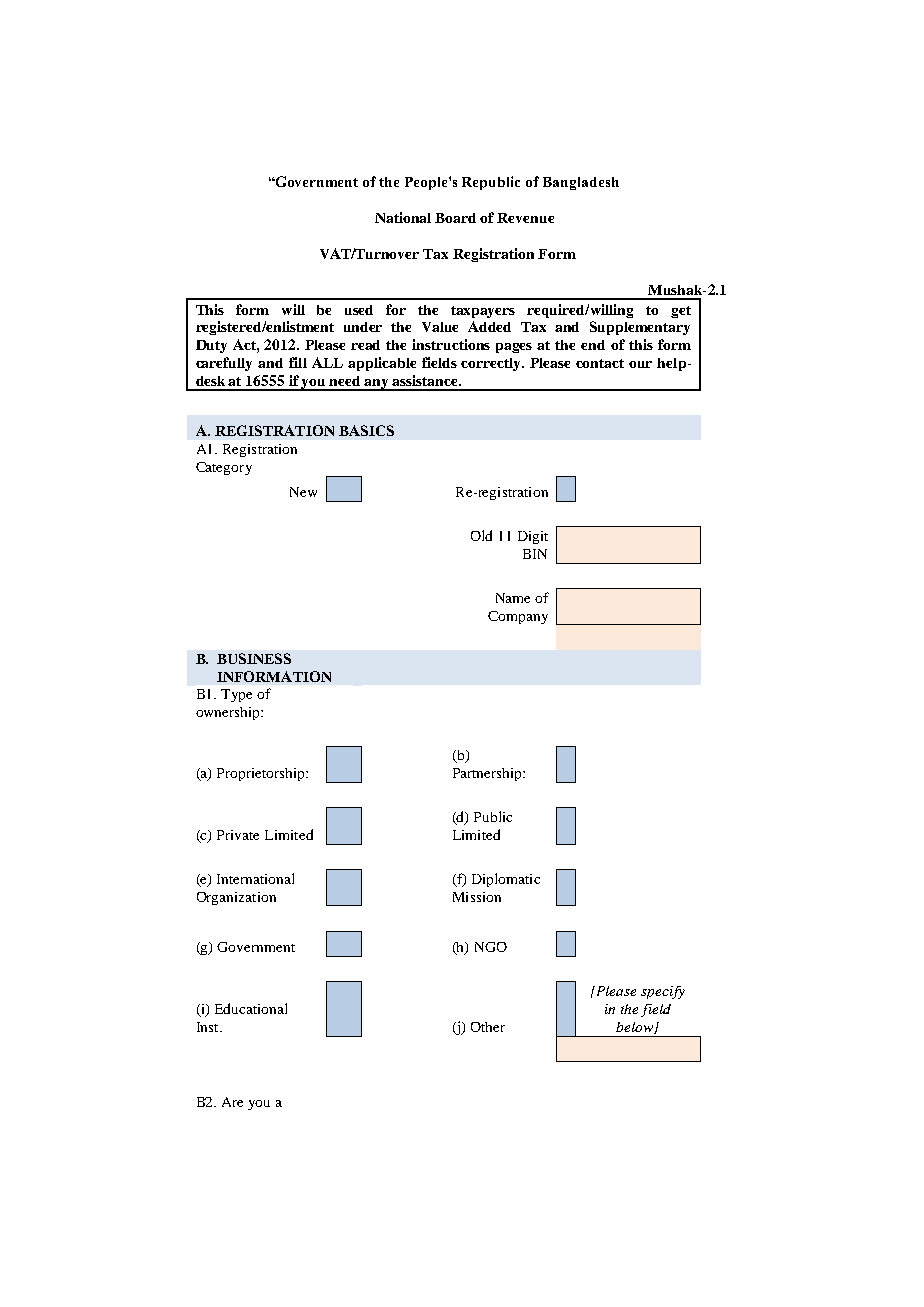 Image resolution: width=924 pixels, height=1307 pixels. Describe the element at coordinates (513, 598) in the screenshot. I see `Name` at that location.
